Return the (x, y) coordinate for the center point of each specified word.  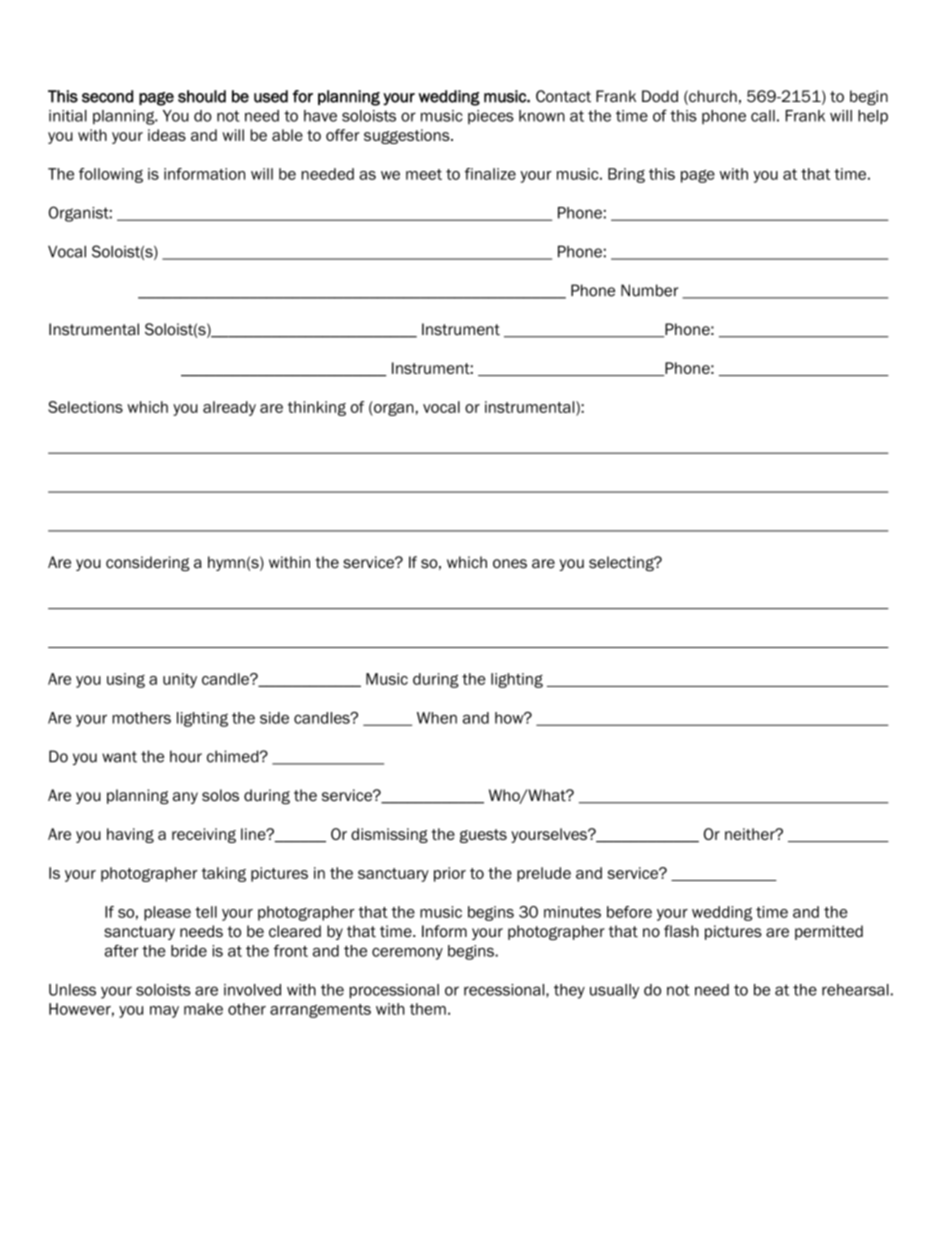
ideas (167, 135)
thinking (317, 408)
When (437, 718)
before (629, 912)
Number (649, 290)
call (763, 116)
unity (180, 680)
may (164, 1012)
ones (510, 564)
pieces (491, 117)
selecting (622, 563)
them (428, 1009)
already (229, 408)
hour (186, 756)
